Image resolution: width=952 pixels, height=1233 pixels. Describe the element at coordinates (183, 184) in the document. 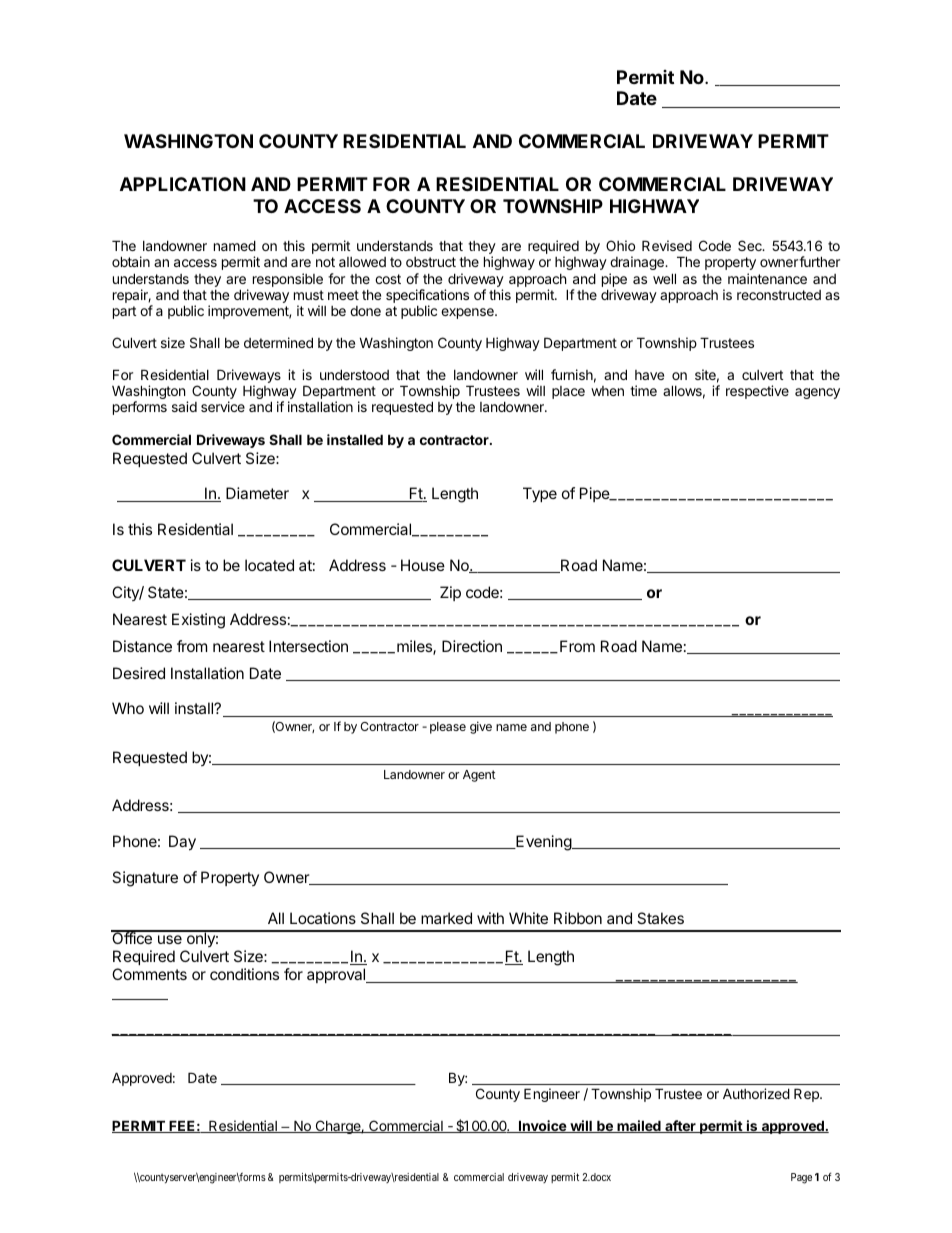

I see `APPLICATION` at that location.
